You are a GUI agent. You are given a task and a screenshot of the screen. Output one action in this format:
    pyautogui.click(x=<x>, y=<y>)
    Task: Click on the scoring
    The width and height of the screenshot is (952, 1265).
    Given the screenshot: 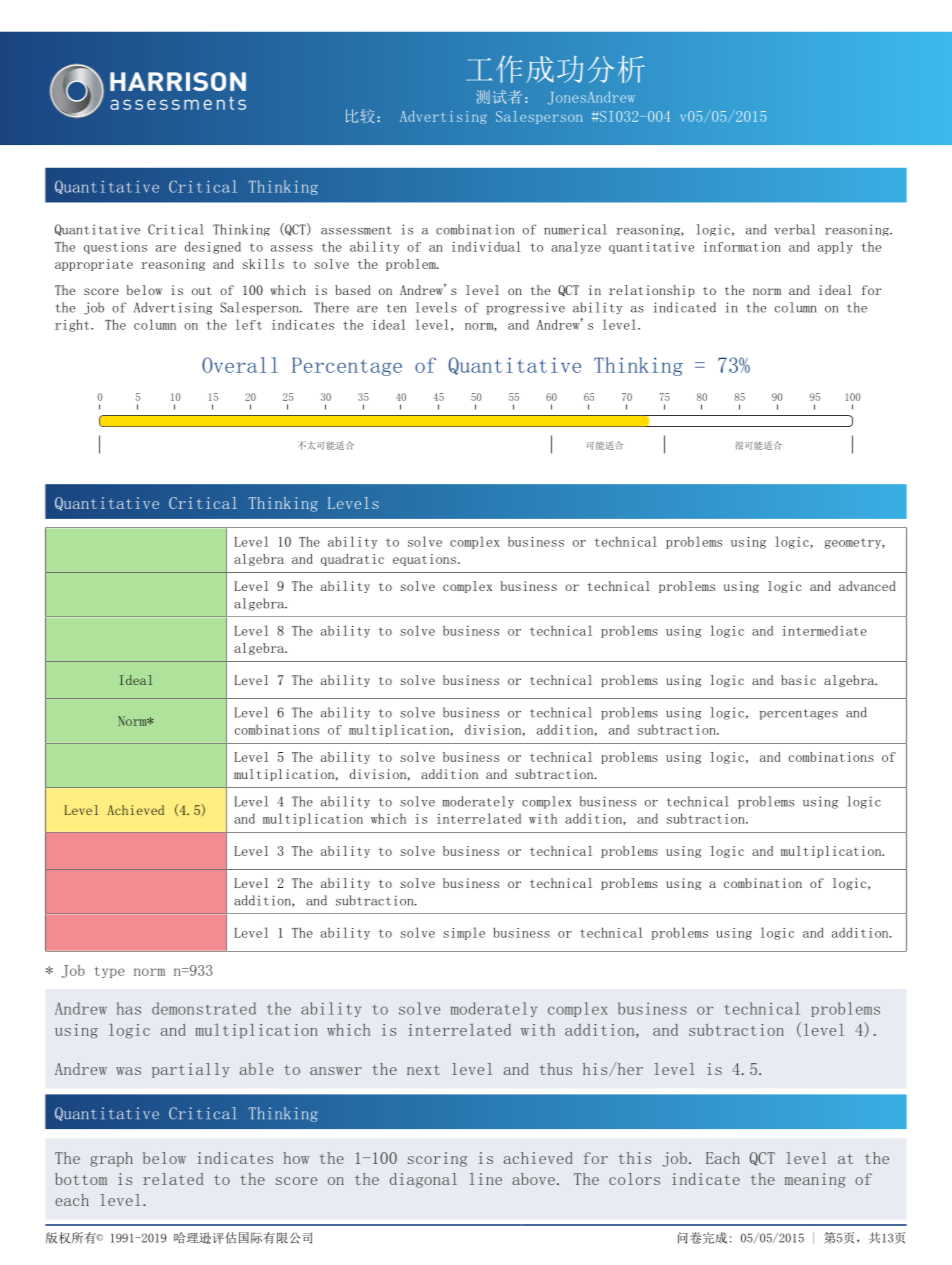 What is the action you would take?
    pyautogui.click(x=437, y=1159)
